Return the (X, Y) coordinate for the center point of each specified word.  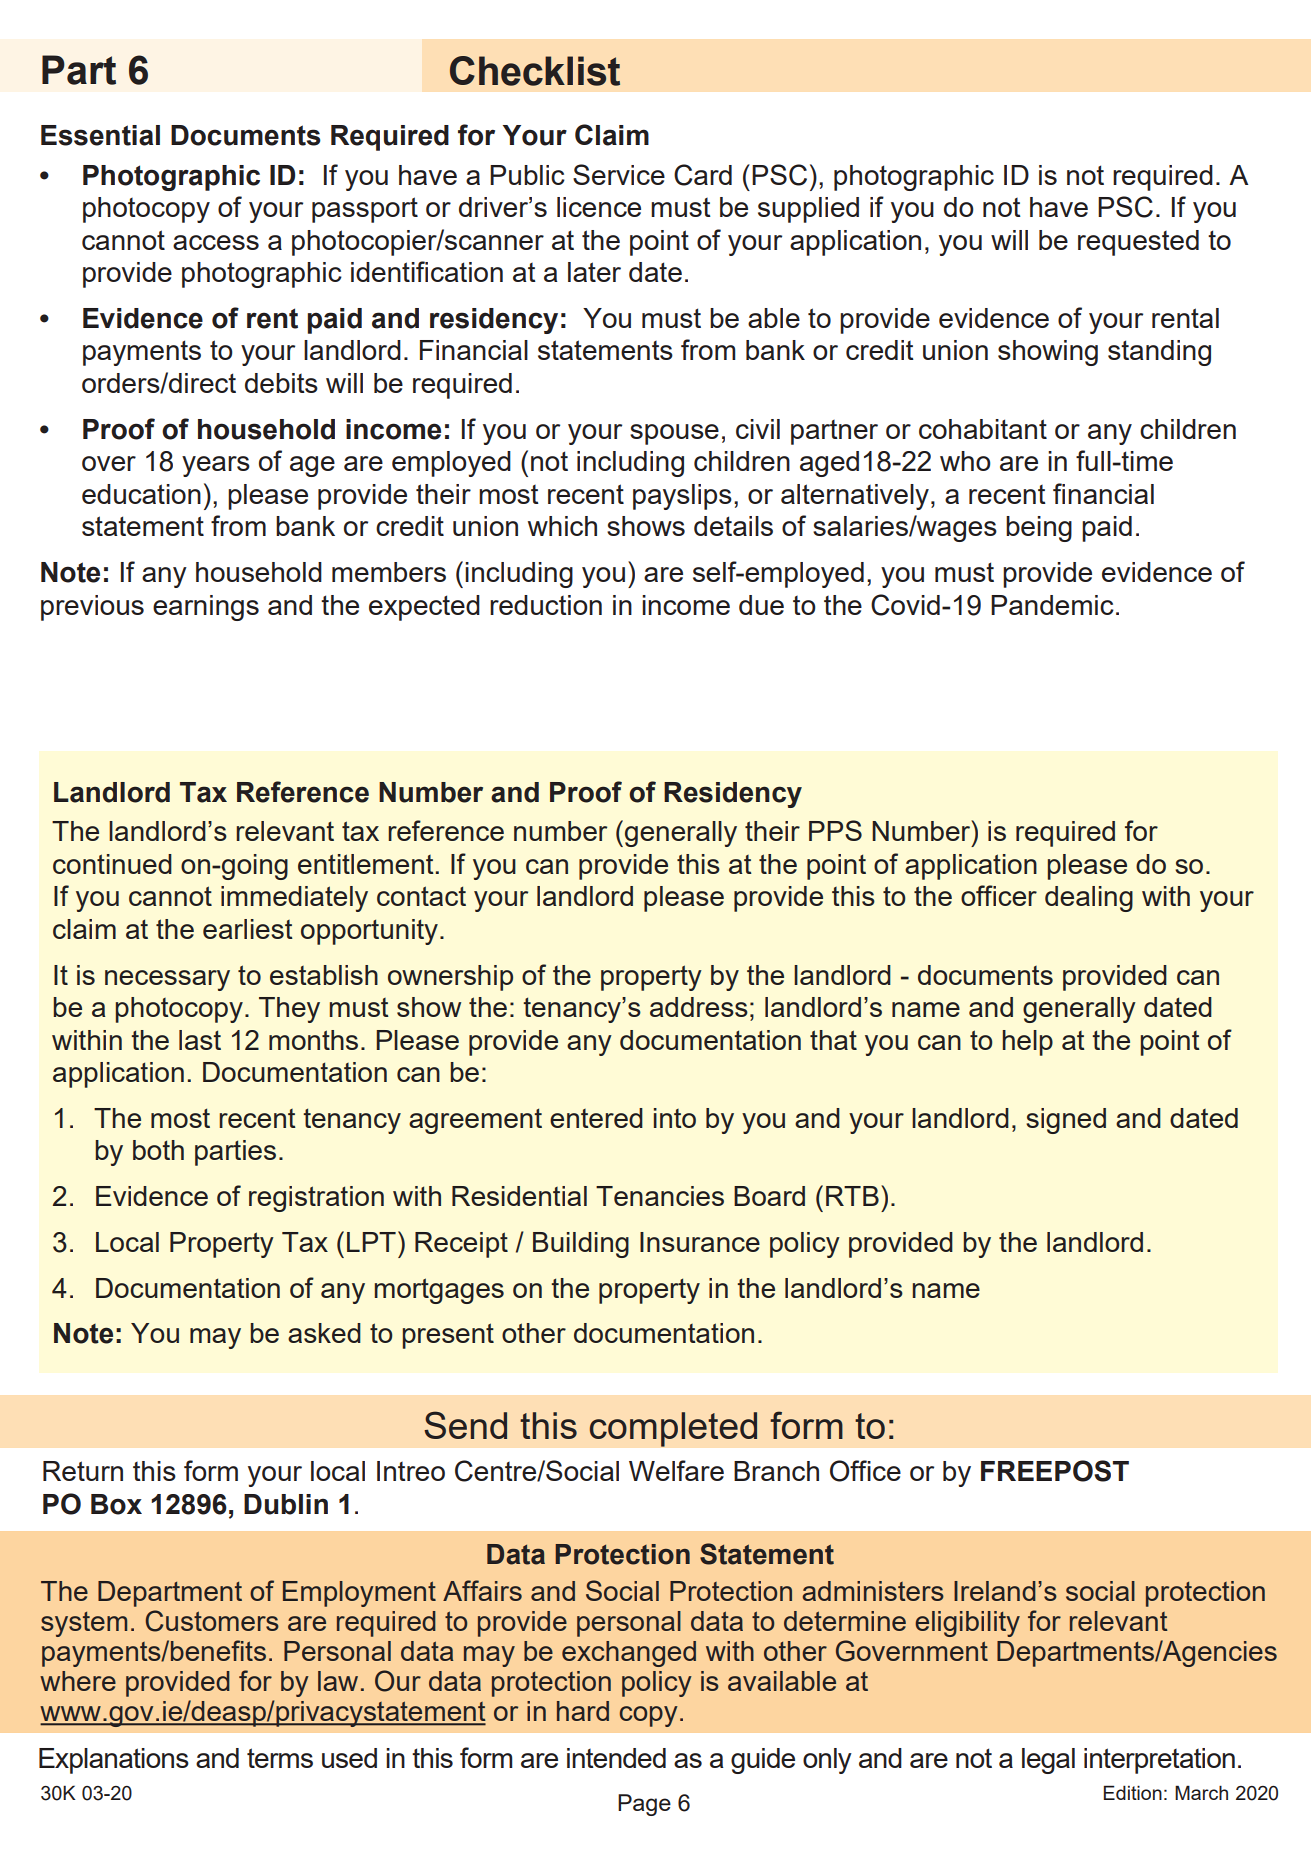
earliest (248, 929)
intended (616, 1758)
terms (280, 1758)
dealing (1089, 899)
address (699, 1007)
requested (1138, 243)
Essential (100, 135)
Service (619, 174)
